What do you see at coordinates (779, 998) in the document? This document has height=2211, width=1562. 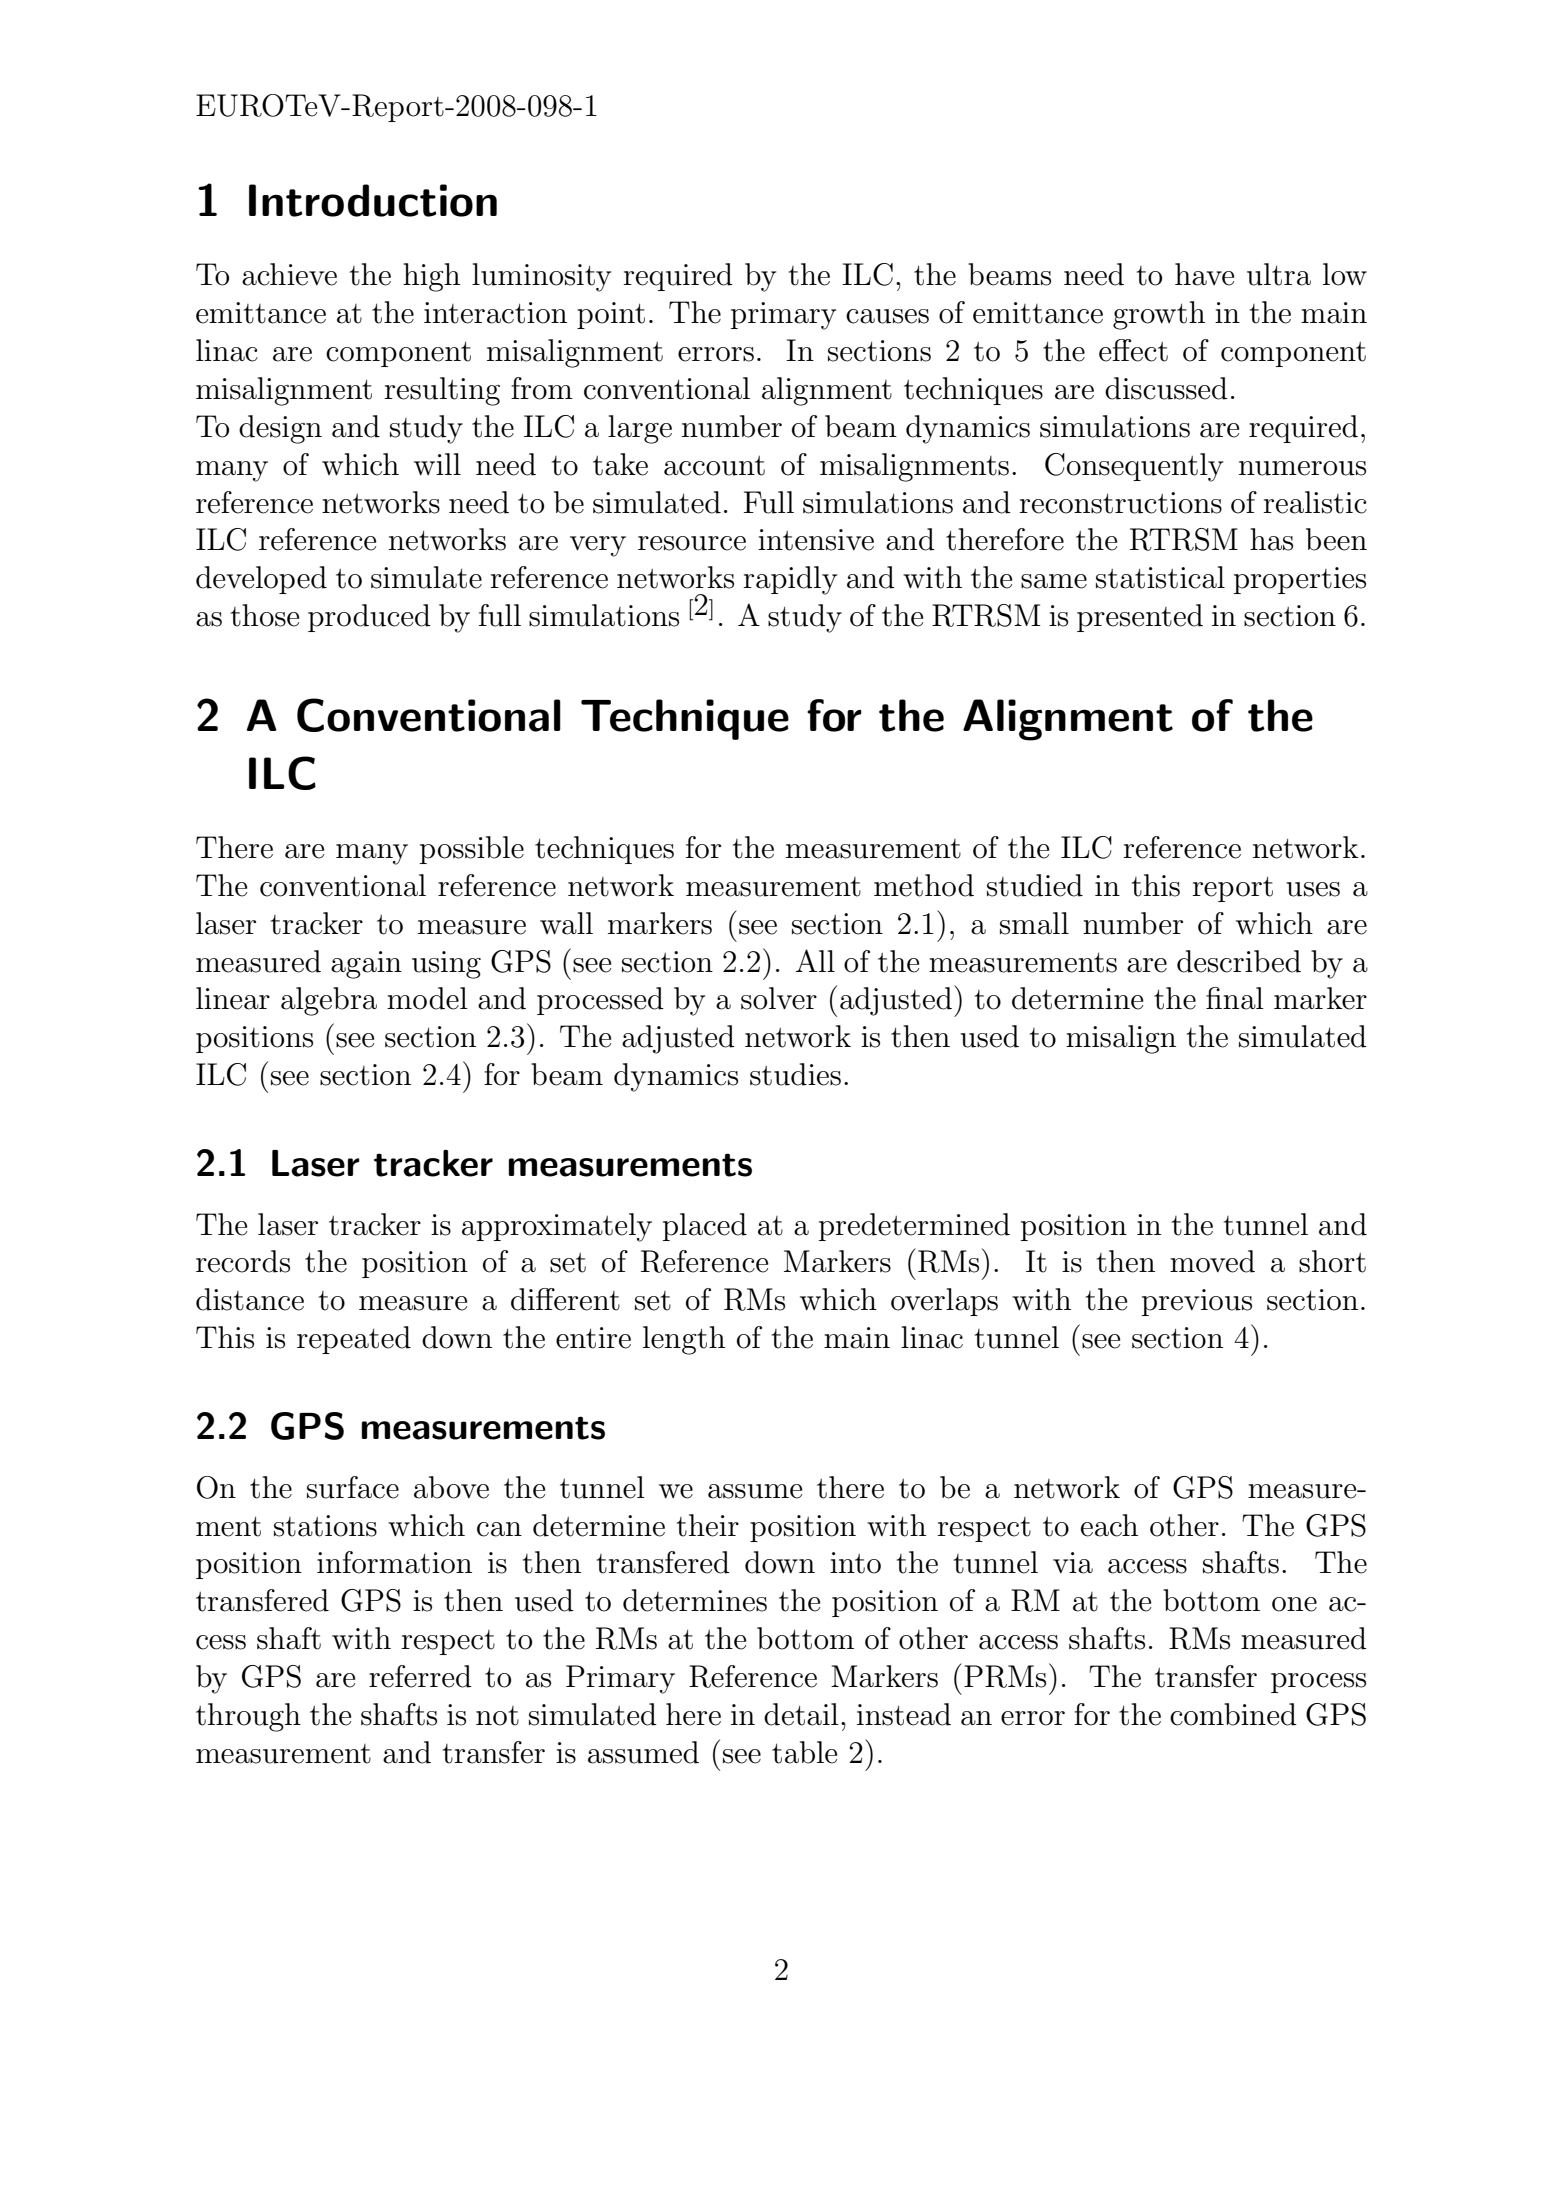 I see `solver` at bounding box center [779, 998].
